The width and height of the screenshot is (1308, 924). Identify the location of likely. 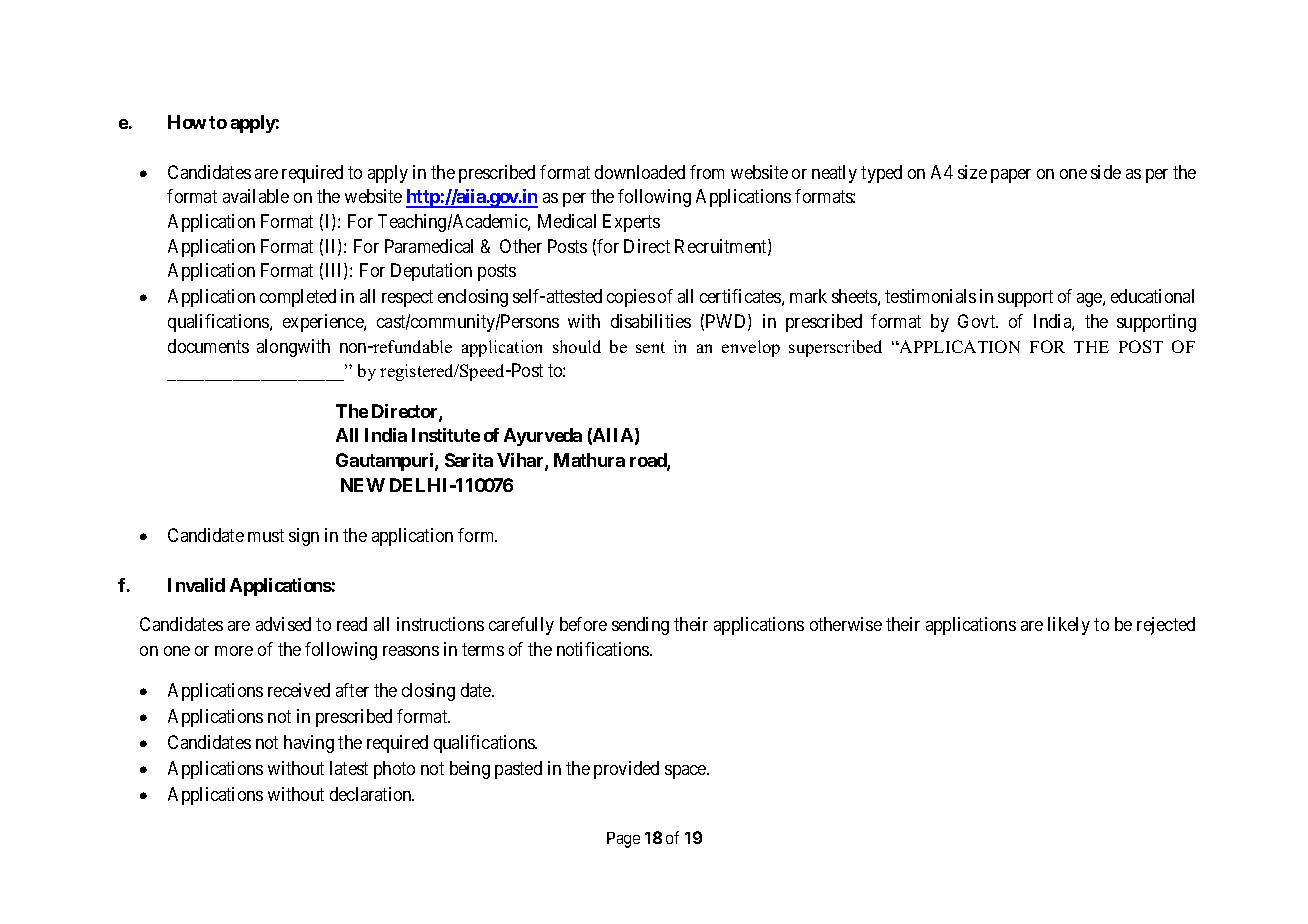
(1069, 626).
